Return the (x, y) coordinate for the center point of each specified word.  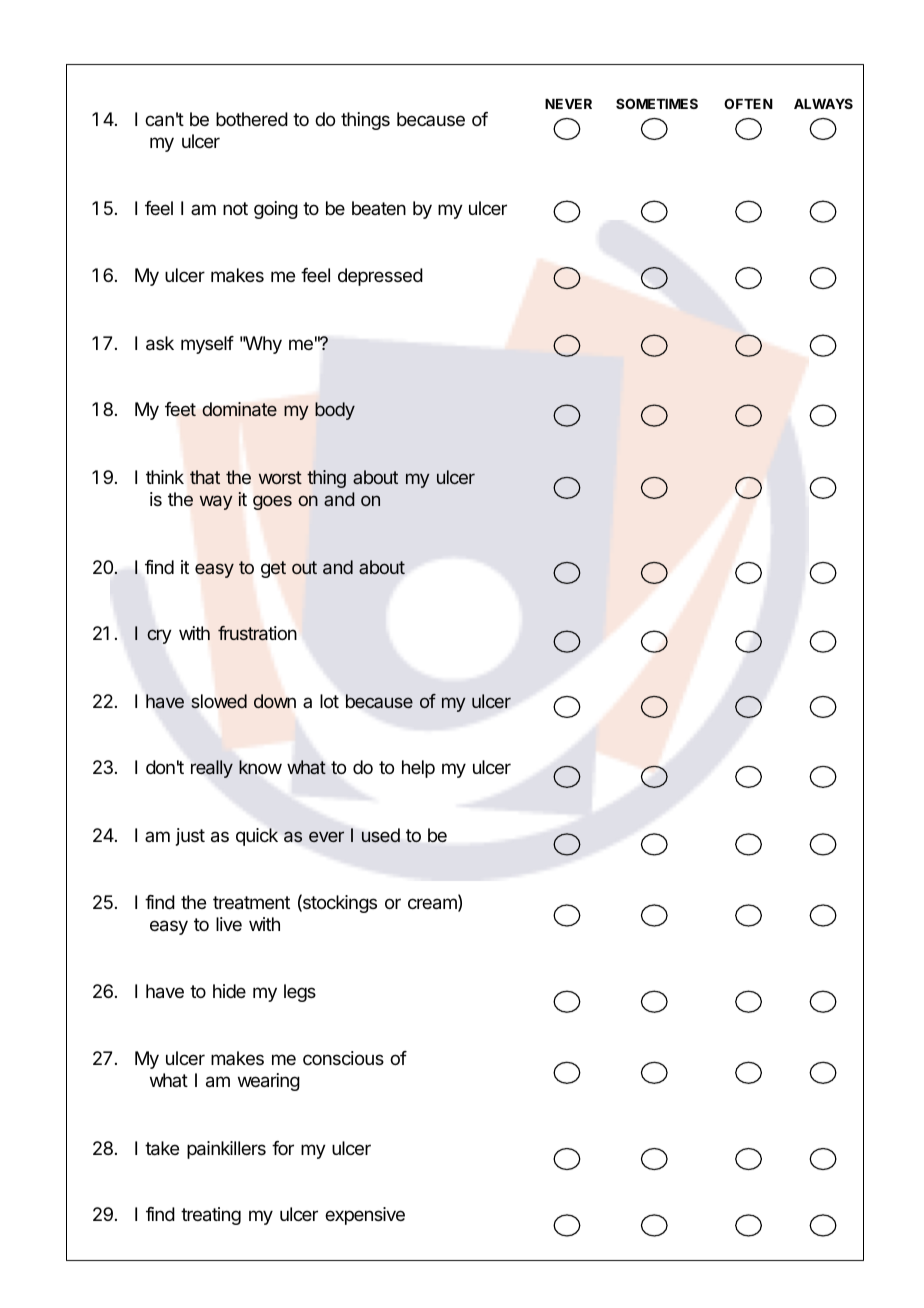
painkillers (226, 1150)
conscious (343, 1058)
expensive (365, 1216)
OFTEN (748, 103)
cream (433, 905)
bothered (252, 119)
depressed (380, 277)
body (335, 411)
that (205, 477)
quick (257, 837)
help (418, 769)
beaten (379, 208)
